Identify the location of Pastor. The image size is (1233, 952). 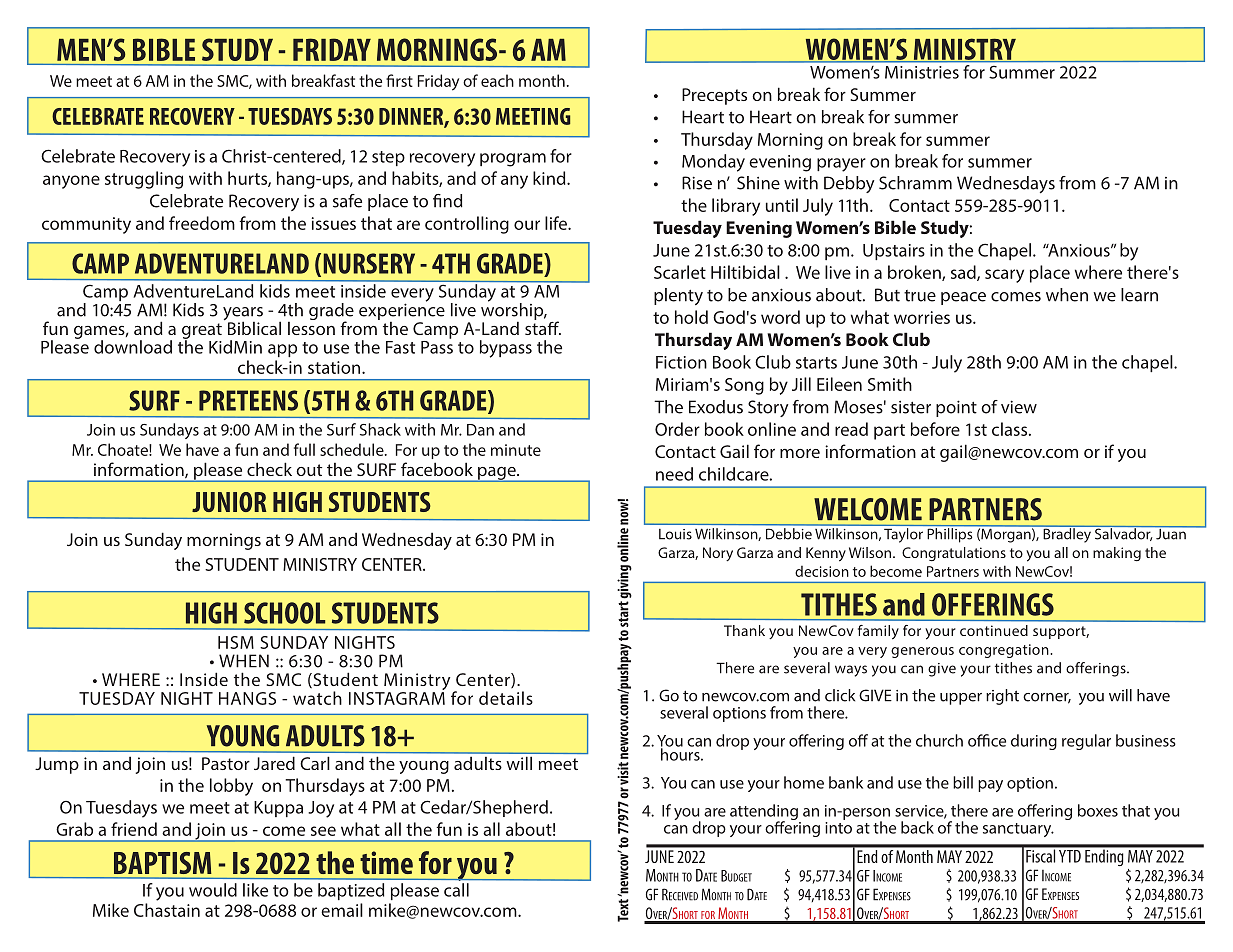
(226, 763).
